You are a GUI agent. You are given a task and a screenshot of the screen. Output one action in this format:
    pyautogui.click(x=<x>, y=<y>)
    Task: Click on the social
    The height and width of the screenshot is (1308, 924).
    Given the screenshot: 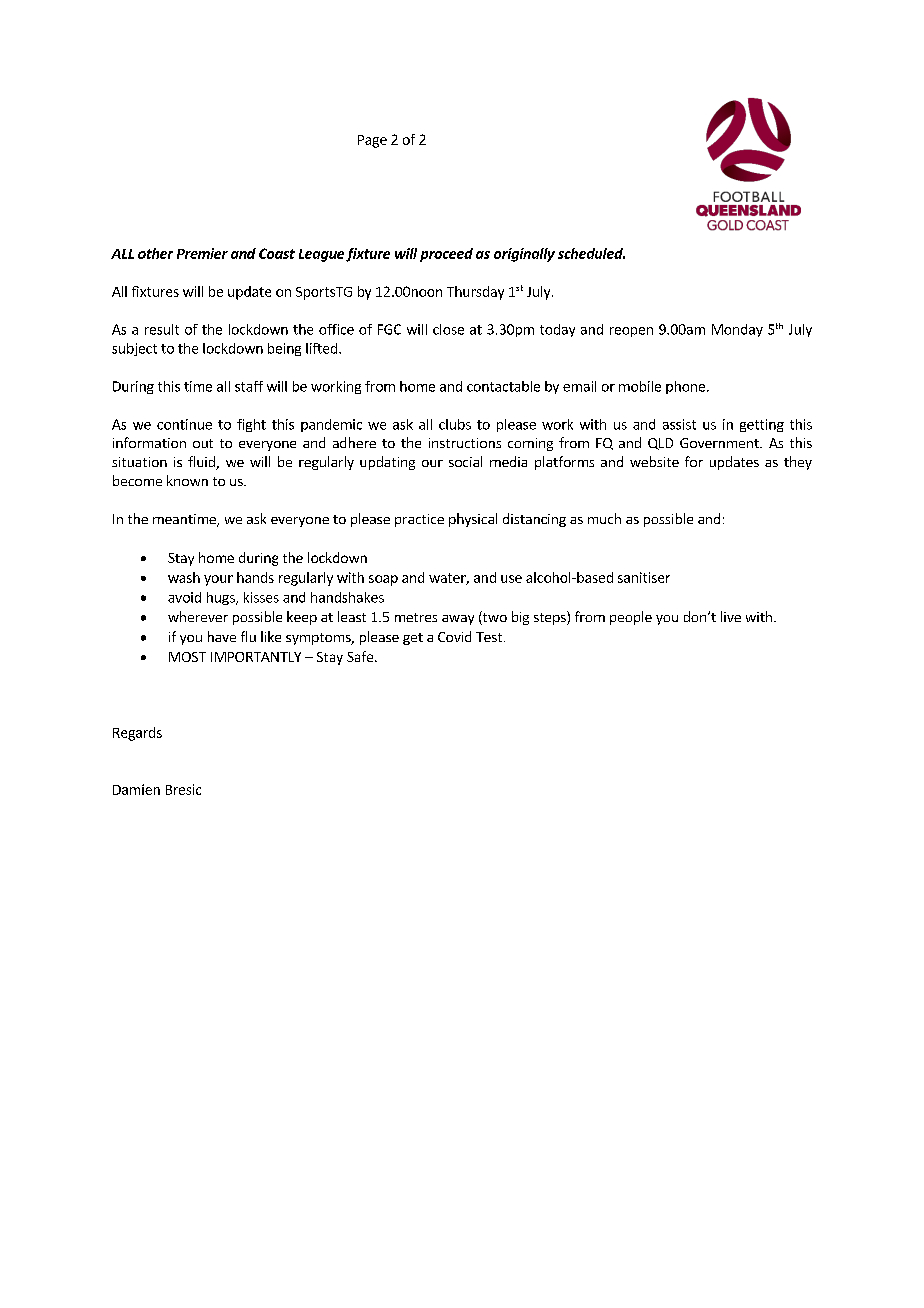 What is the action you would take?
    pyautogui.click(x=465, y=461)
